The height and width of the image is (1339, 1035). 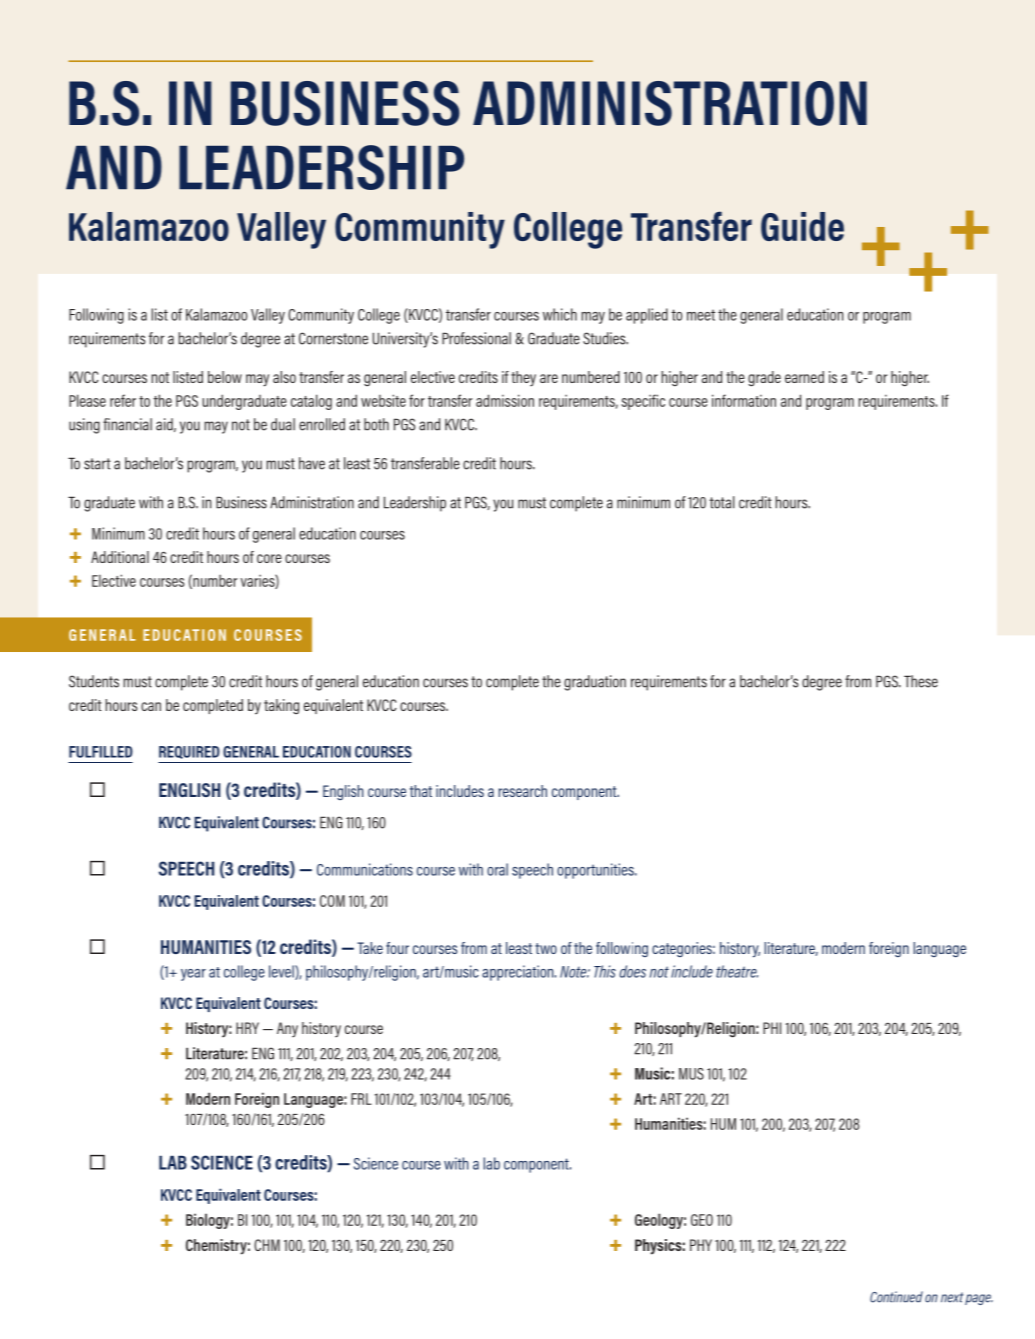 What do you see at coordinates (519, 973) in the image?
I see `appreciation` at bounding box center [519, 973].
